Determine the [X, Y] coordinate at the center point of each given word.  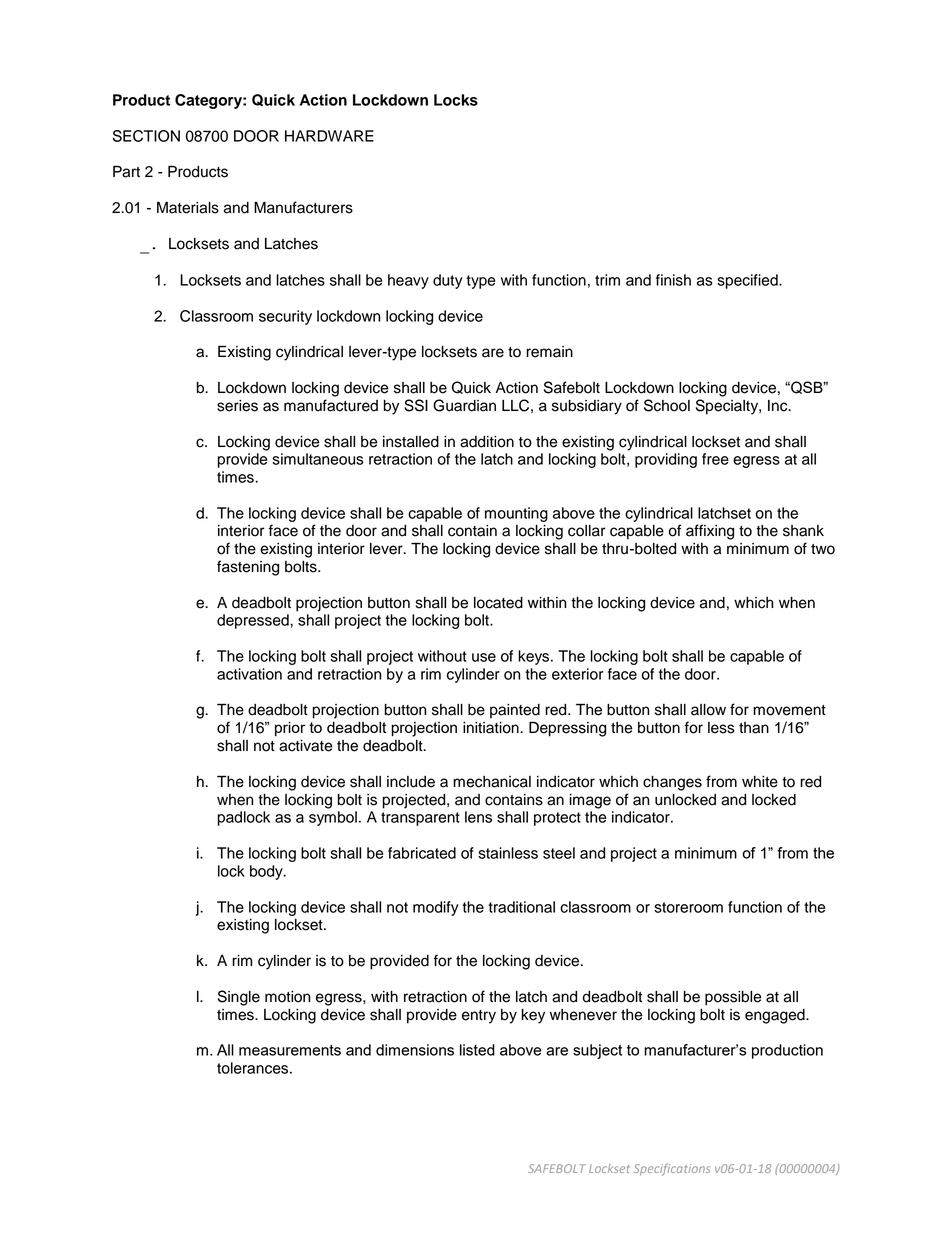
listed [477, 1050]
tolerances [254, 1068]
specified [748, 281]
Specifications [672, 1169]
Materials [188, 207]
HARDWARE [329, 136]
